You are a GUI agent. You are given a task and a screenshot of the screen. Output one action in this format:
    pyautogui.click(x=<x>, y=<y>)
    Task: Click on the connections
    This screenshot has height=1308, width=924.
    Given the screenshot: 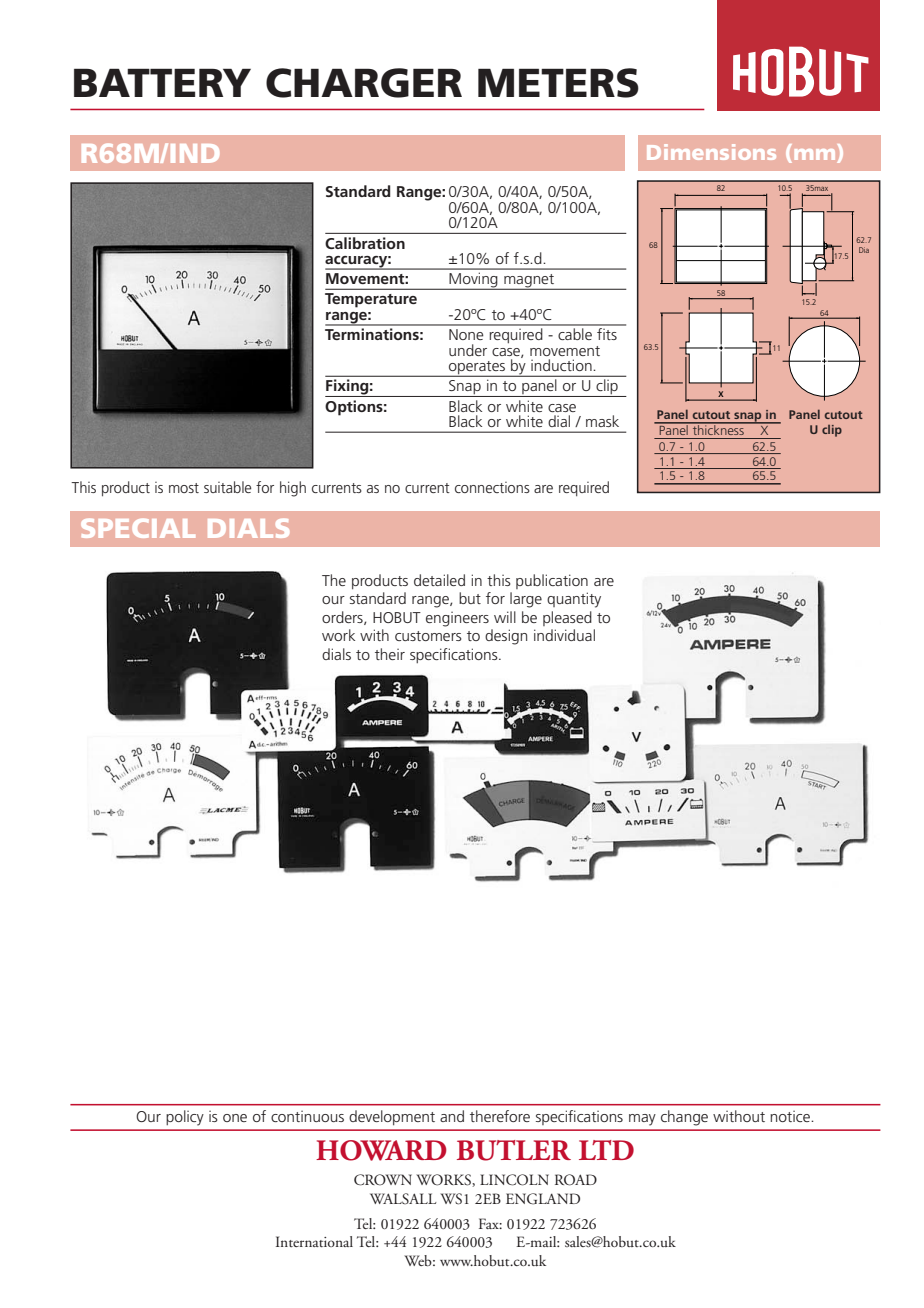 What is the action you would take?
    pyautogui.click(x=492, y=487)
